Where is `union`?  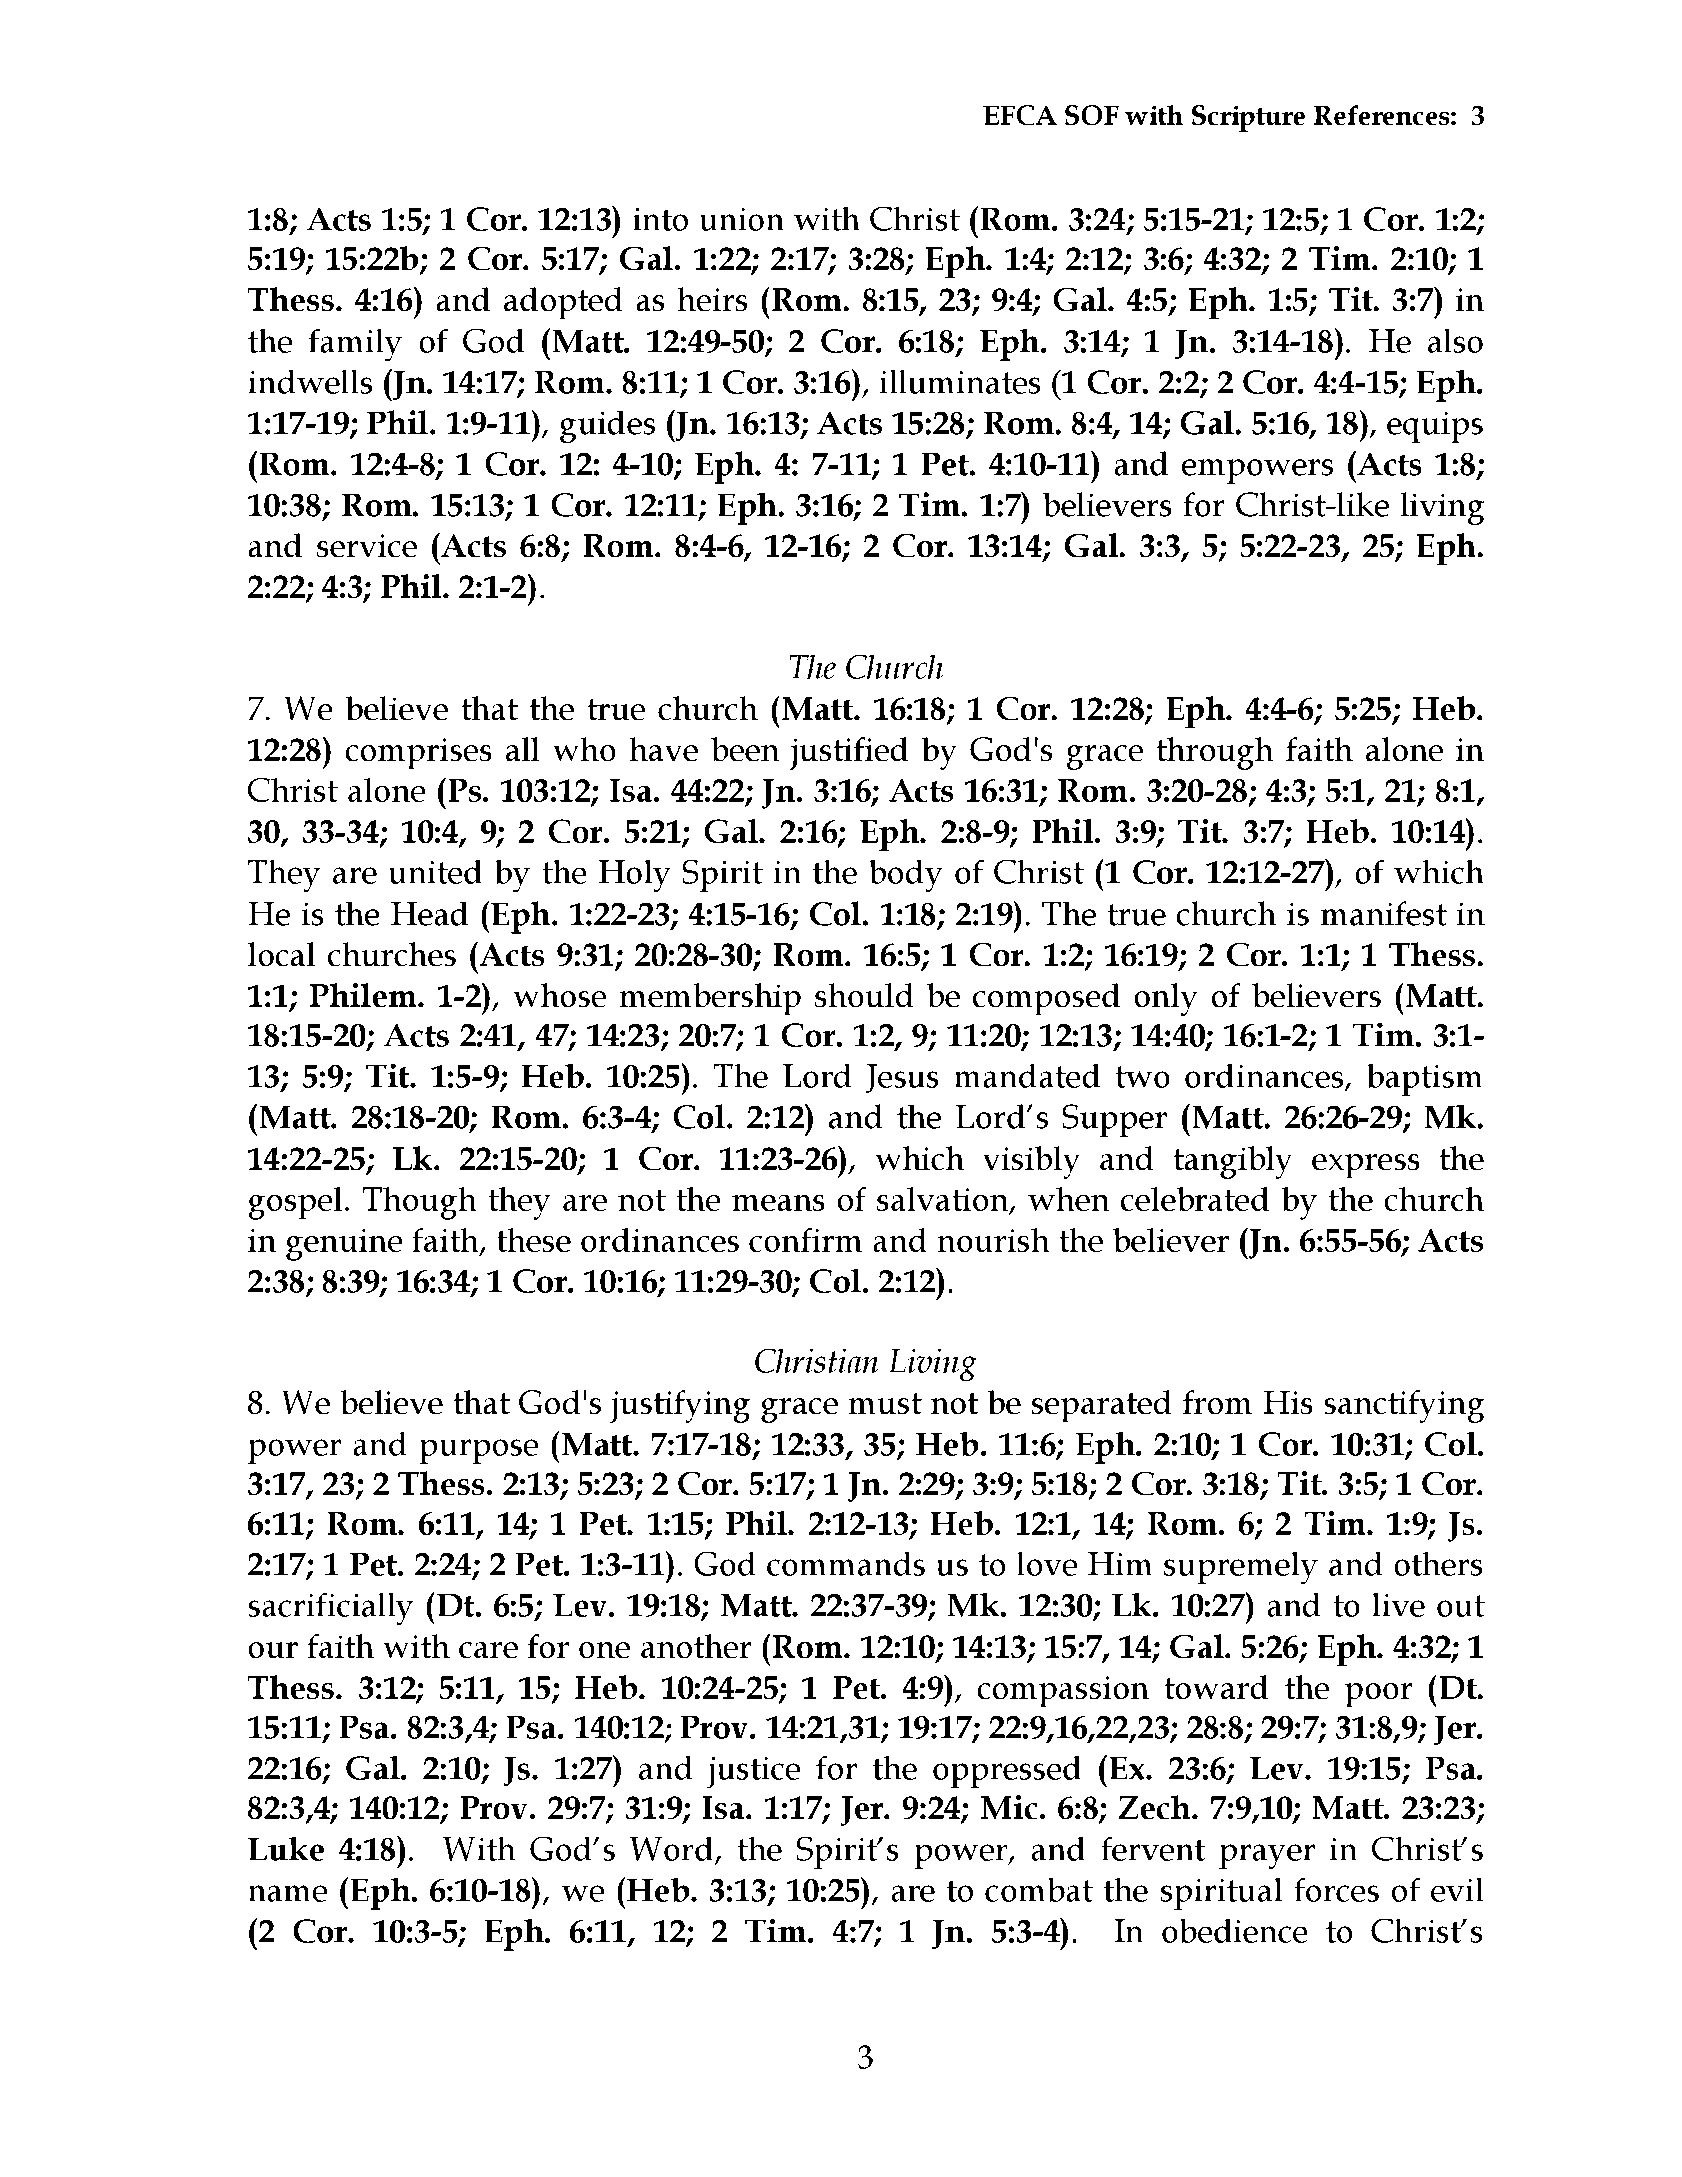
union is located at coordinates (741, 219).
